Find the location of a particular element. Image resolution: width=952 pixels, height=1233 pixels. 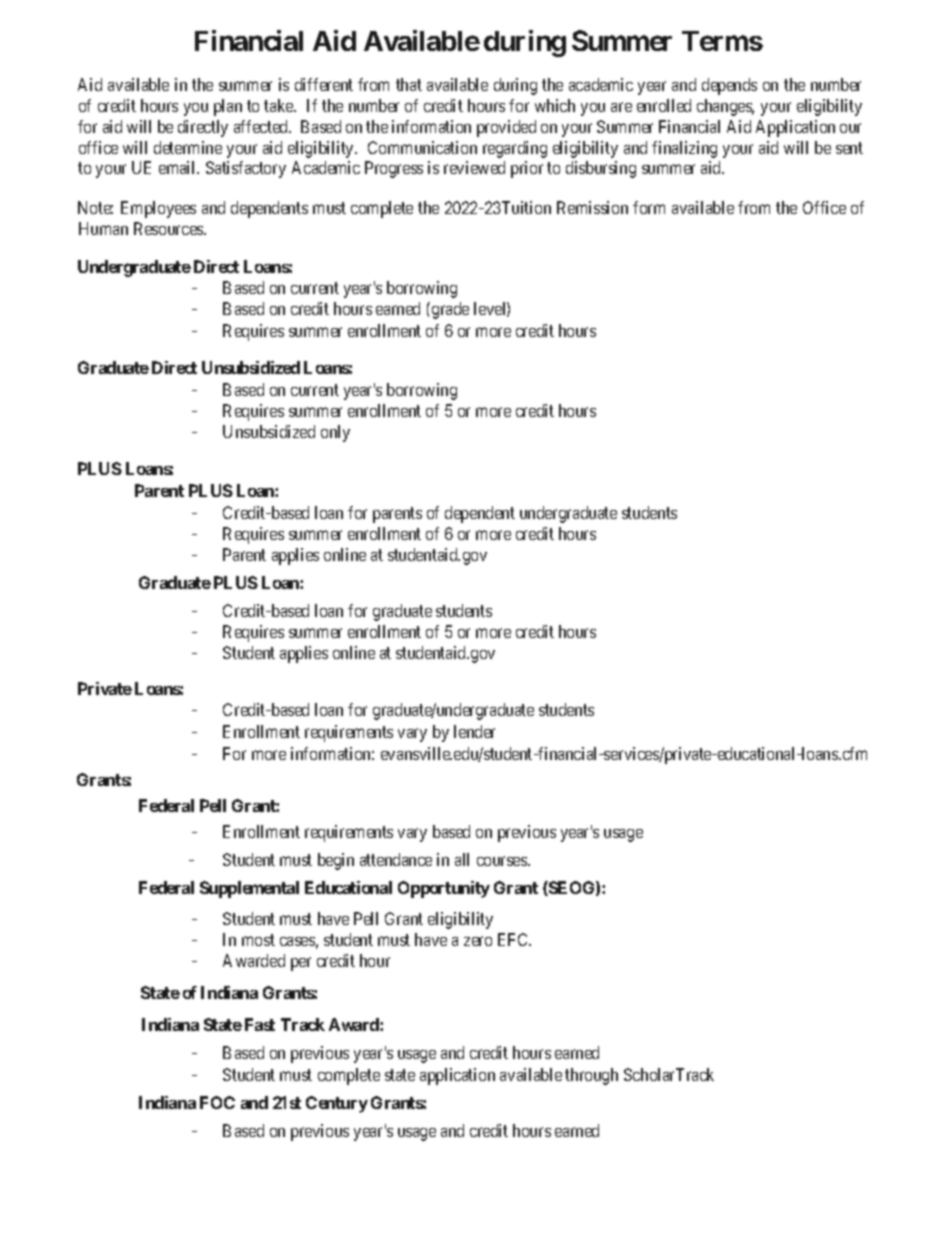

FOC is located at coordinates (217, 1102).
